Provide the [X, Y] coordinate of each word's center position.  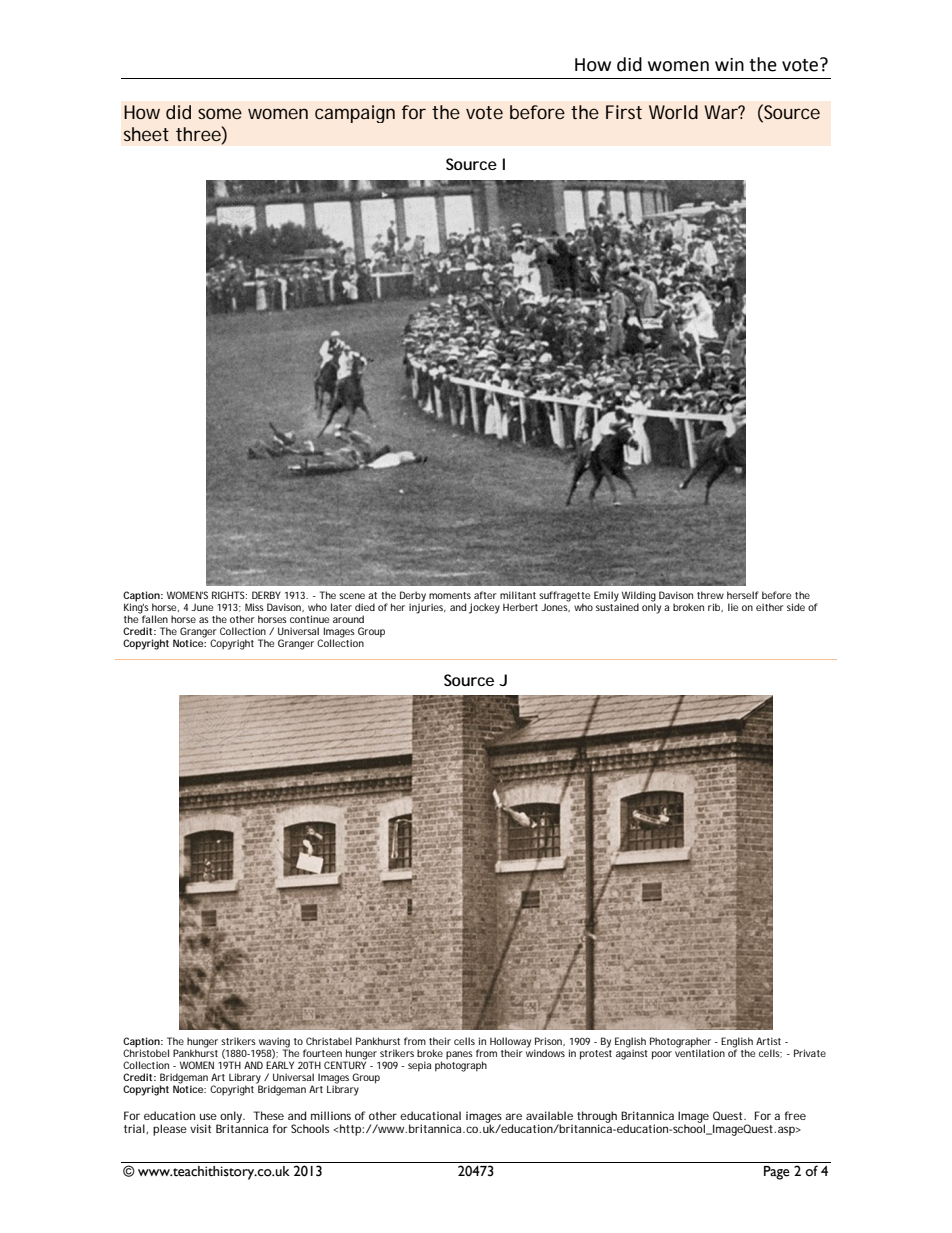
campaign [355, 114]
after [485, 595]
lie [733, 607]
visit [200, 1128]
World [673, 112]
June [202, 607]
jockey [484, 608]
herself [743, 595]
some [220, 113]
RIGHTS [229, 595]
